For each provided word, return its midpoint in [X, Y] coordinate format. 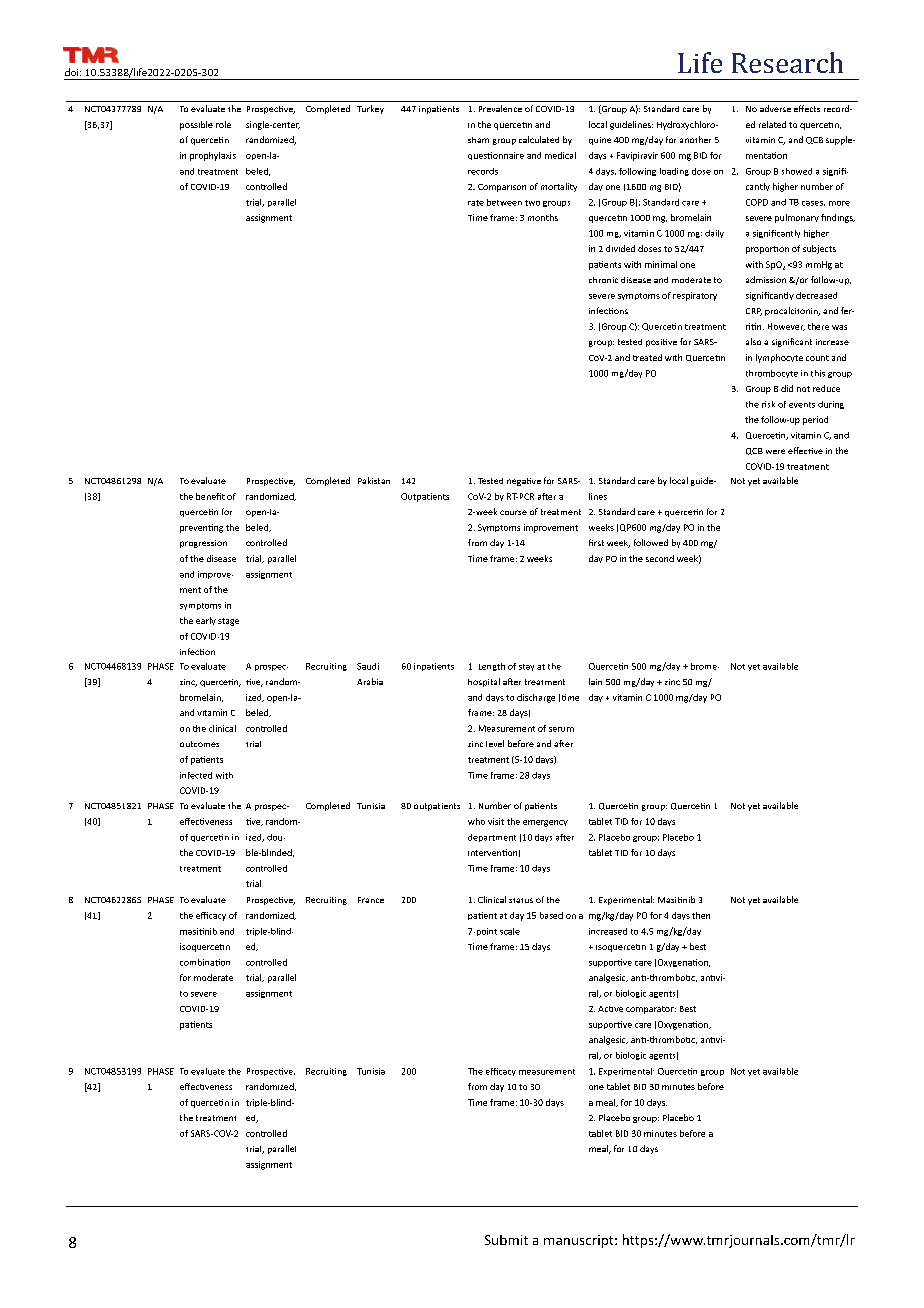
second [660, 558]
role [223, 124]
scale [510, 931]
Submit [506, 1240]
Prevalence [500, 108]
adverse [775, 108]
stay [526, 667]
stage [228, 622]
